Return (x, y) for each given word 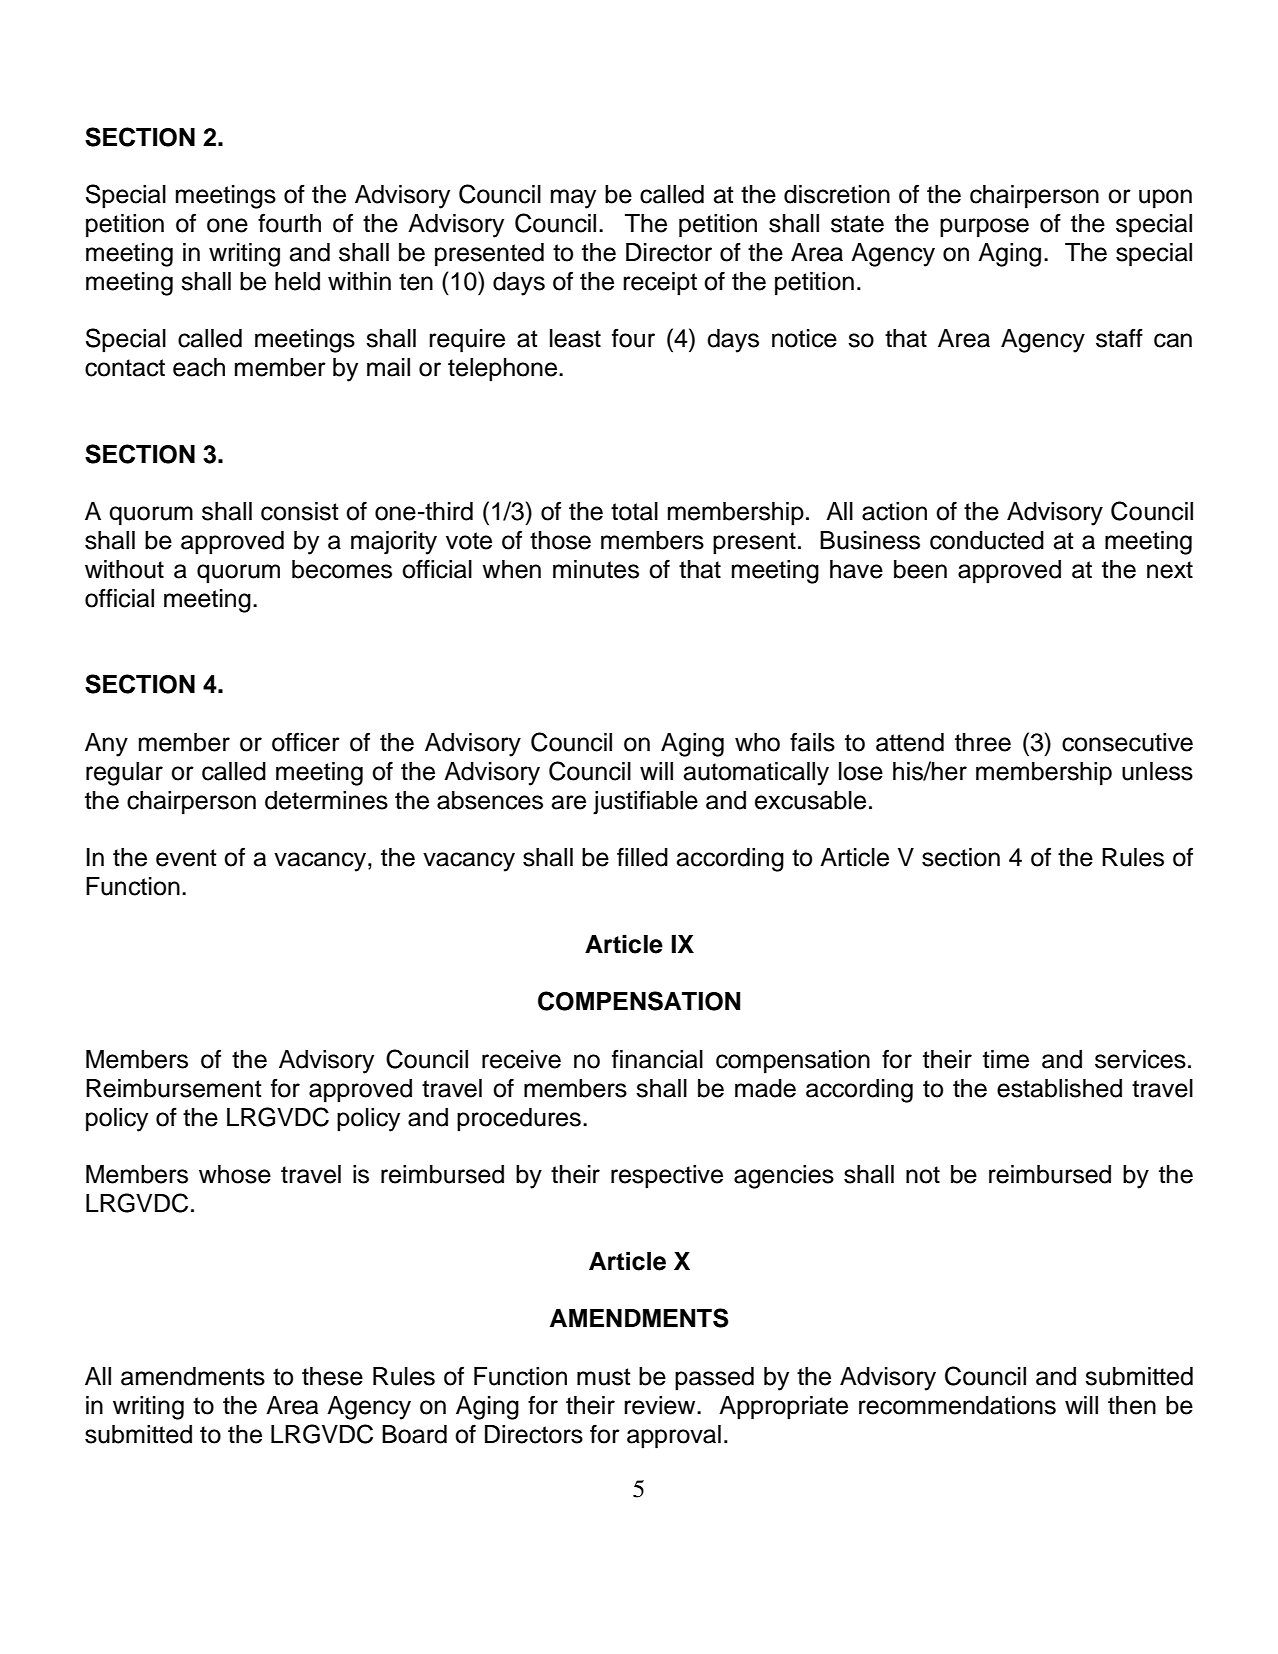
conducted (987, 540)
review (661, 1405)
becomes (342, 569)
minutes (596, 569)
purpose (984, 228)
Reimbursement (174, 1088)
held (297, 281)
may (573, 199)
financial (657, 1059)
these (332, 1376)
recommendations (957, 1405)
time (1006, 1059)
